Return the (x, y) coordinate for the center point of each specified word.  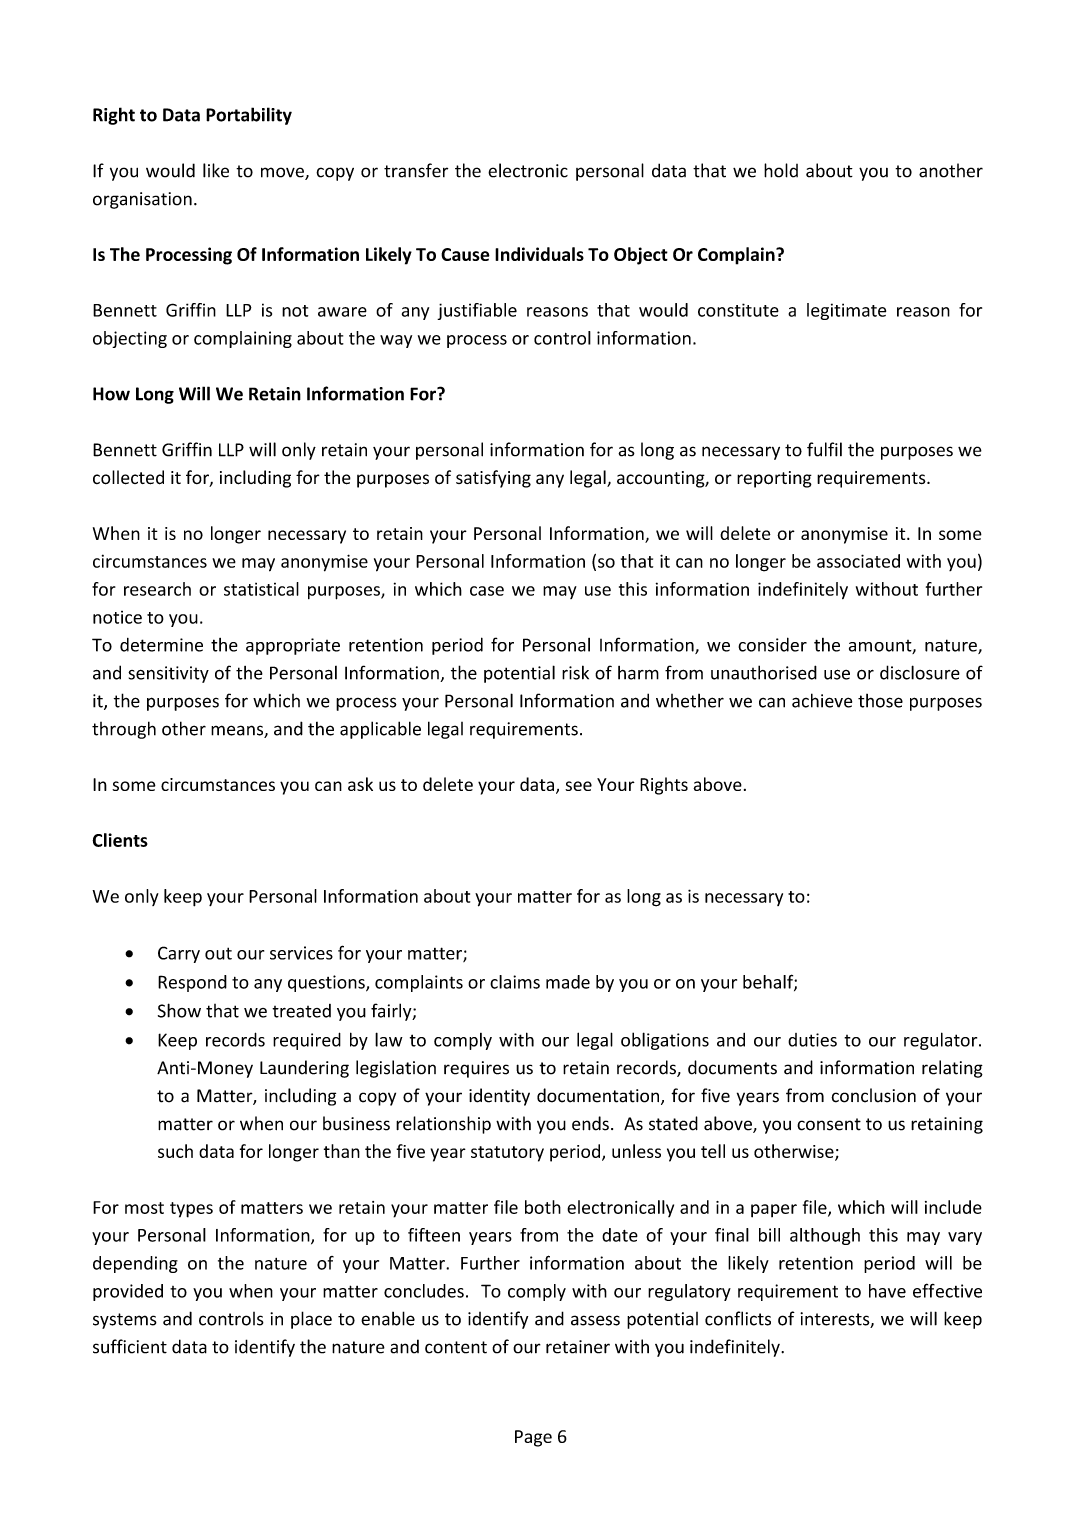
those (880, 701)
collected (128, 477)
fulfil (824, 449)
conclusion (873, 1095)
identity (499, 1097)
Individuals (539, 254)
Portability (249, 116)
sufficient (130, 1346)
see (578, 786)
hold (781, 170)
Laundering (304, 1069)
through (124, 730)
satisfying (493, 479)
